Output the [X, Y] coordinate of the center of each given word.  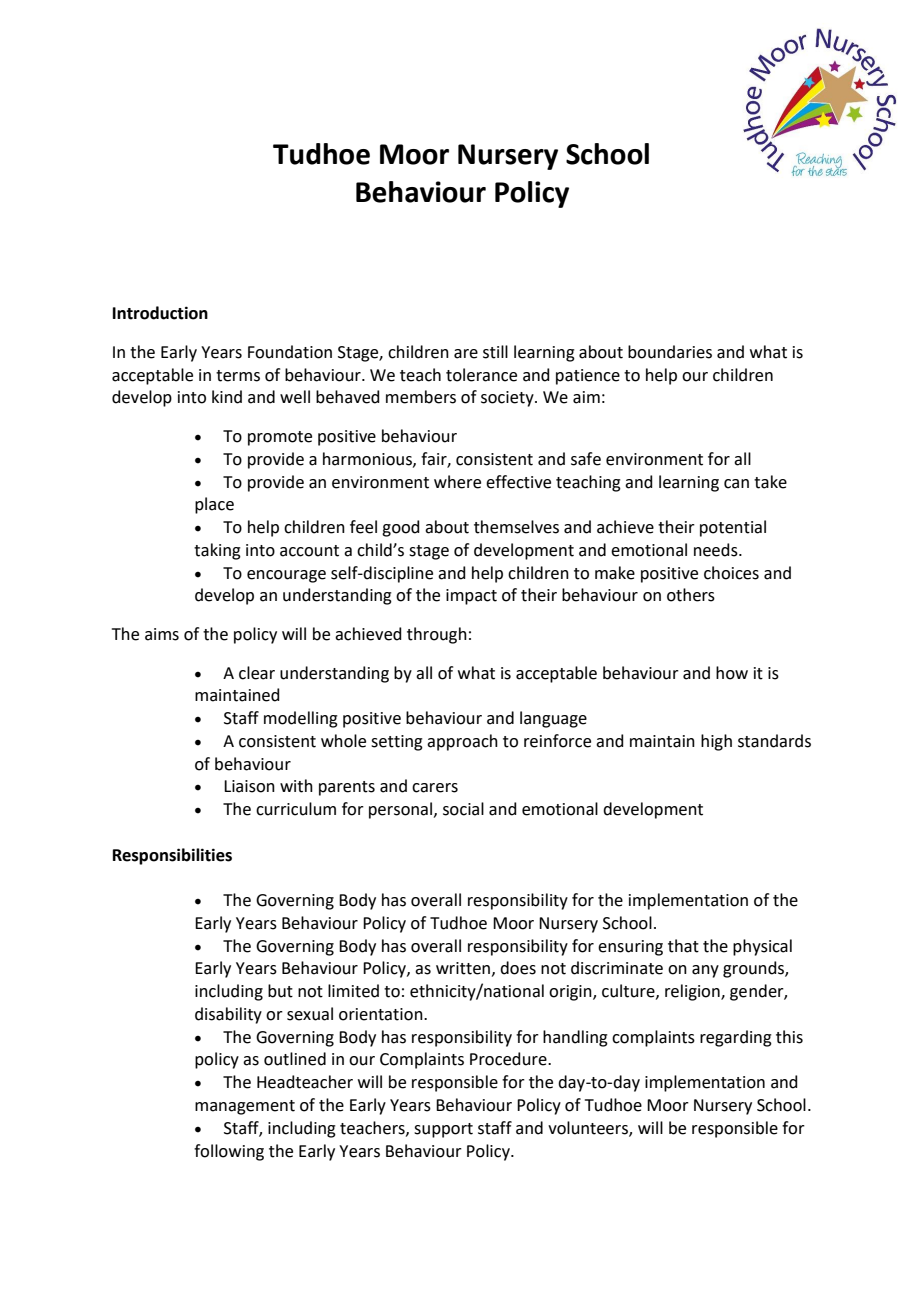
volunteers [589, 1128]
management [245, 1107]
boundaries [670, 352]
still [495, 352]
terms [238, 376]
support [443, 1130]
